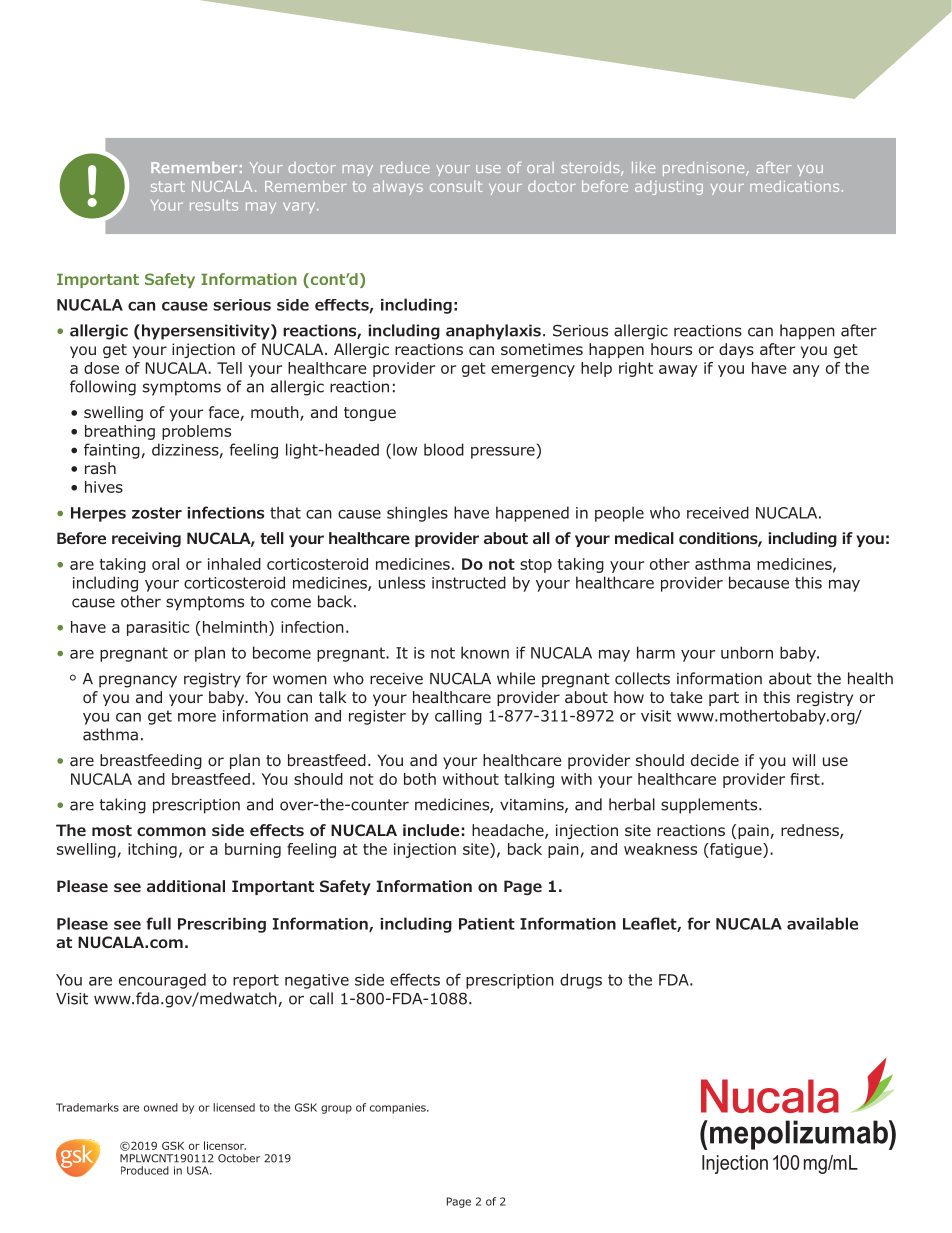 Image resolution: width=952 pixels, height=1233 pixels. Describe the element at coordinates (456, 186) in the screenshot. I see `consult` at that location.
